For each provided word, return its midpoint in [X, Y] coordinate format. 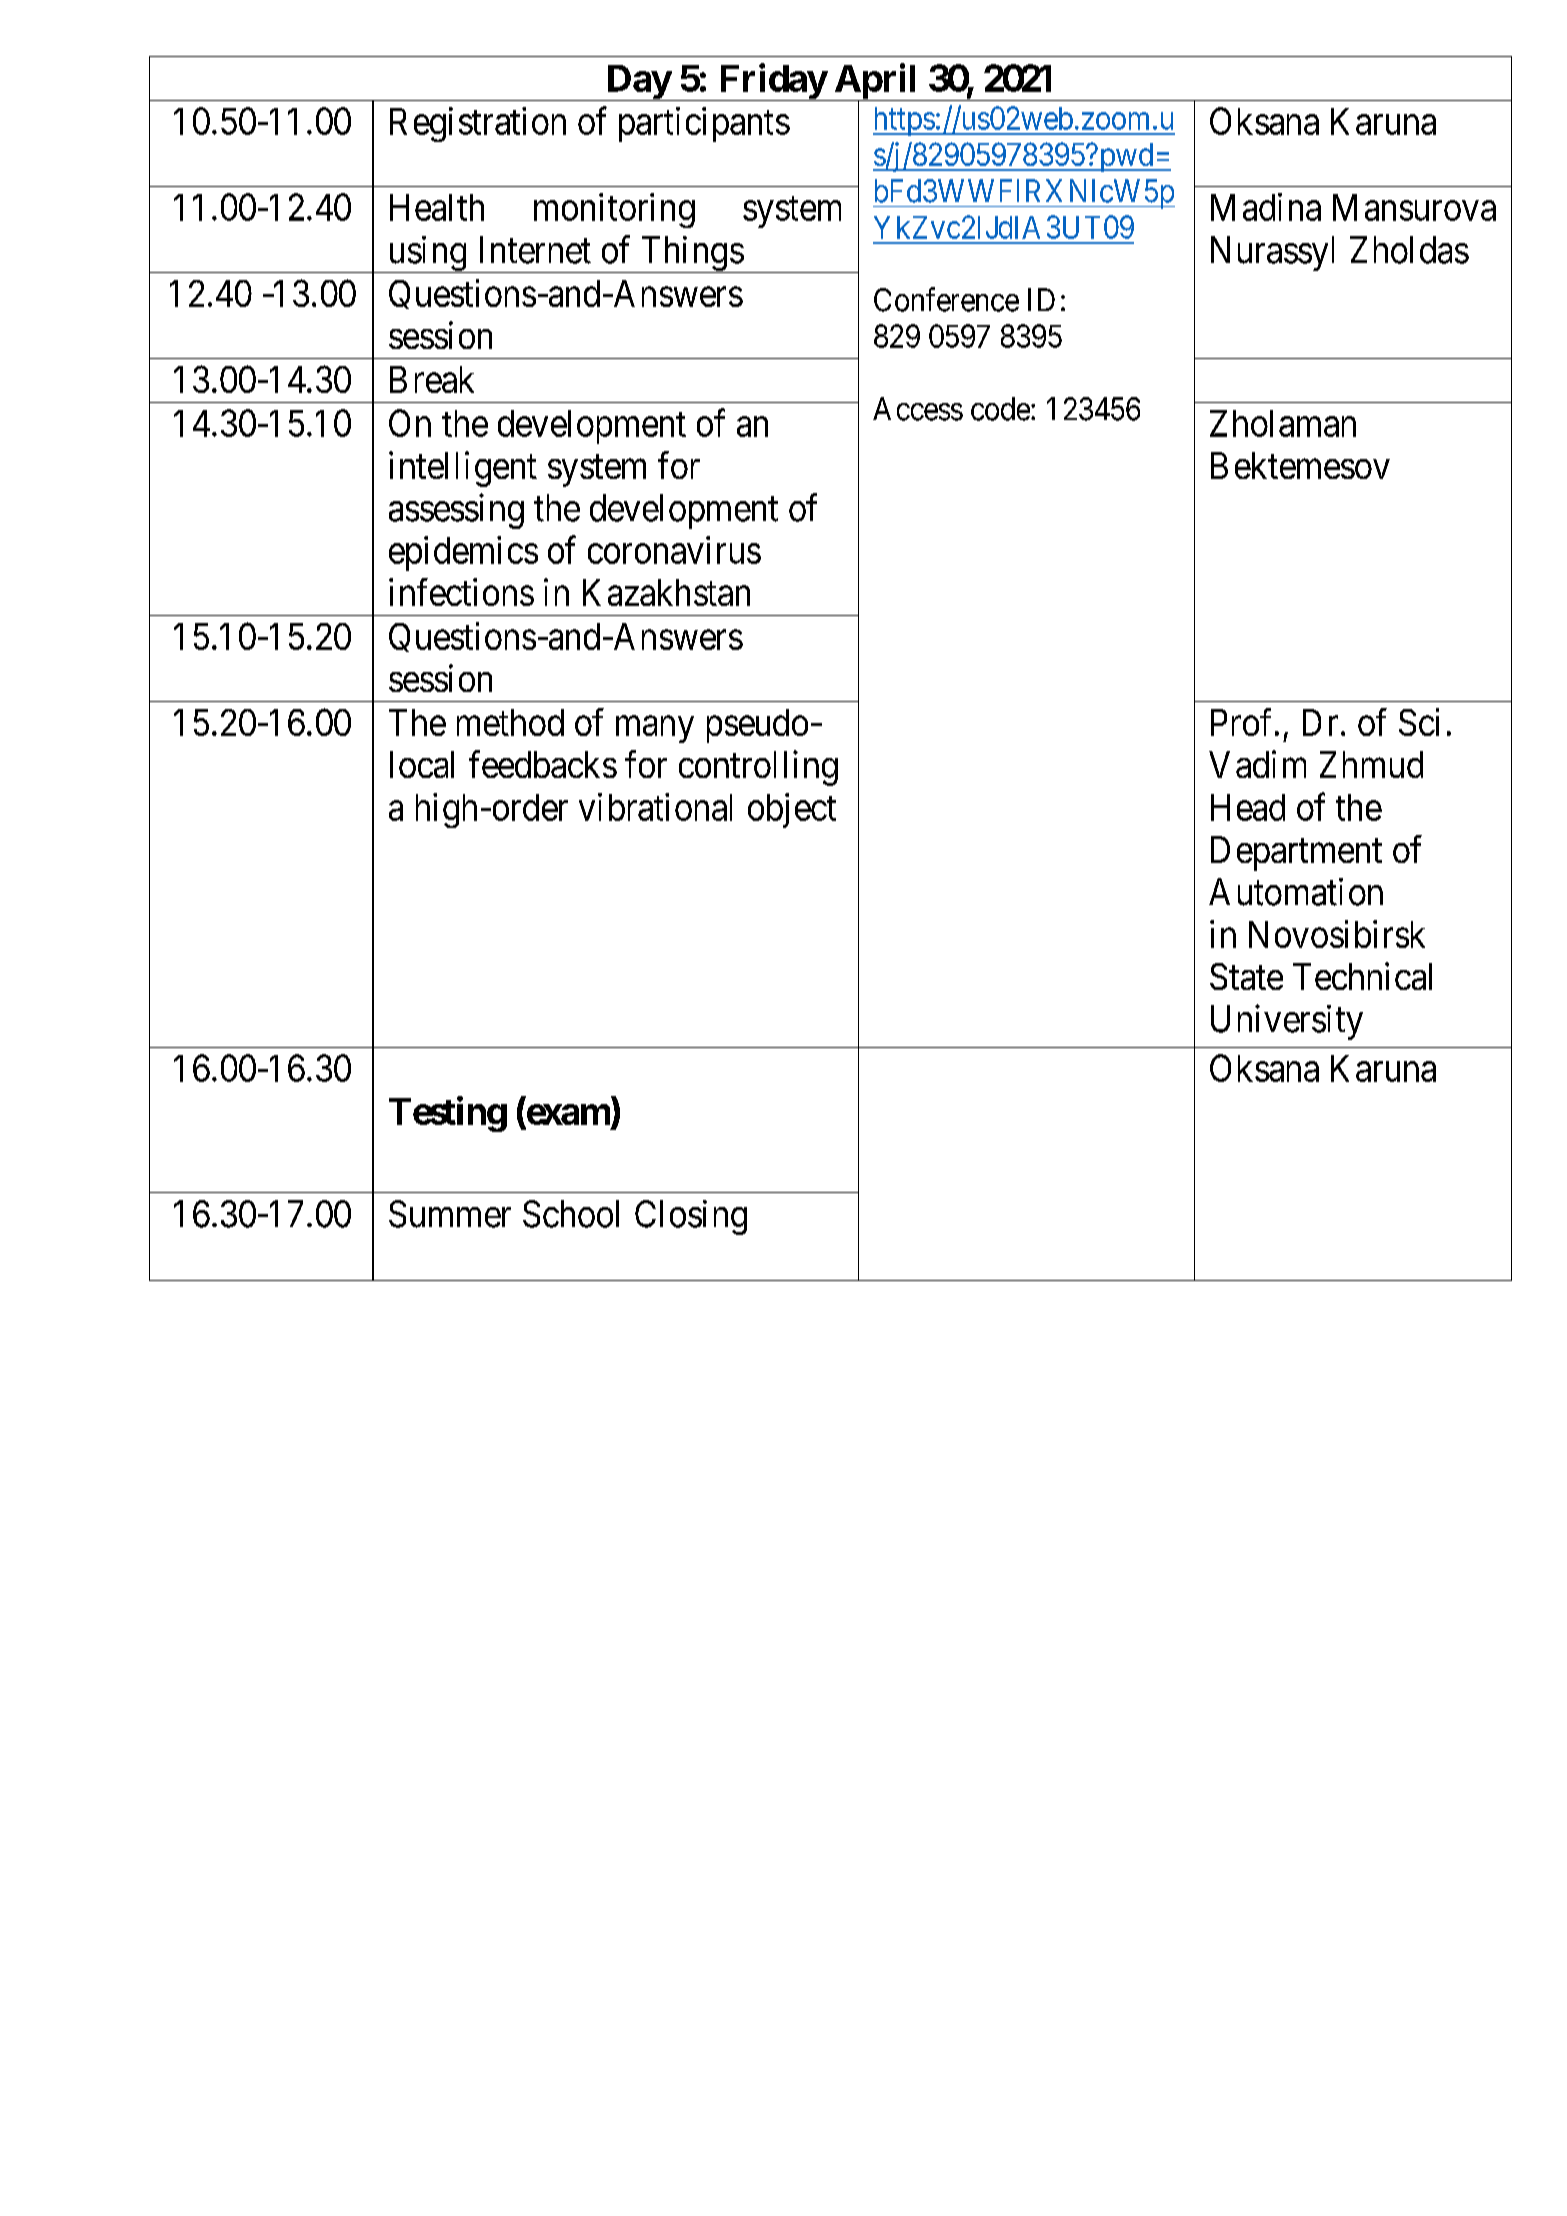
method [510, 722]
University [1287, 1022]
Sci [1419, 722]
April [876, 83]
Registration [478, 124]
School [571, 1214]
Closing [691, 1217]
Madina [1266, 207]
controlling [758, 768]
